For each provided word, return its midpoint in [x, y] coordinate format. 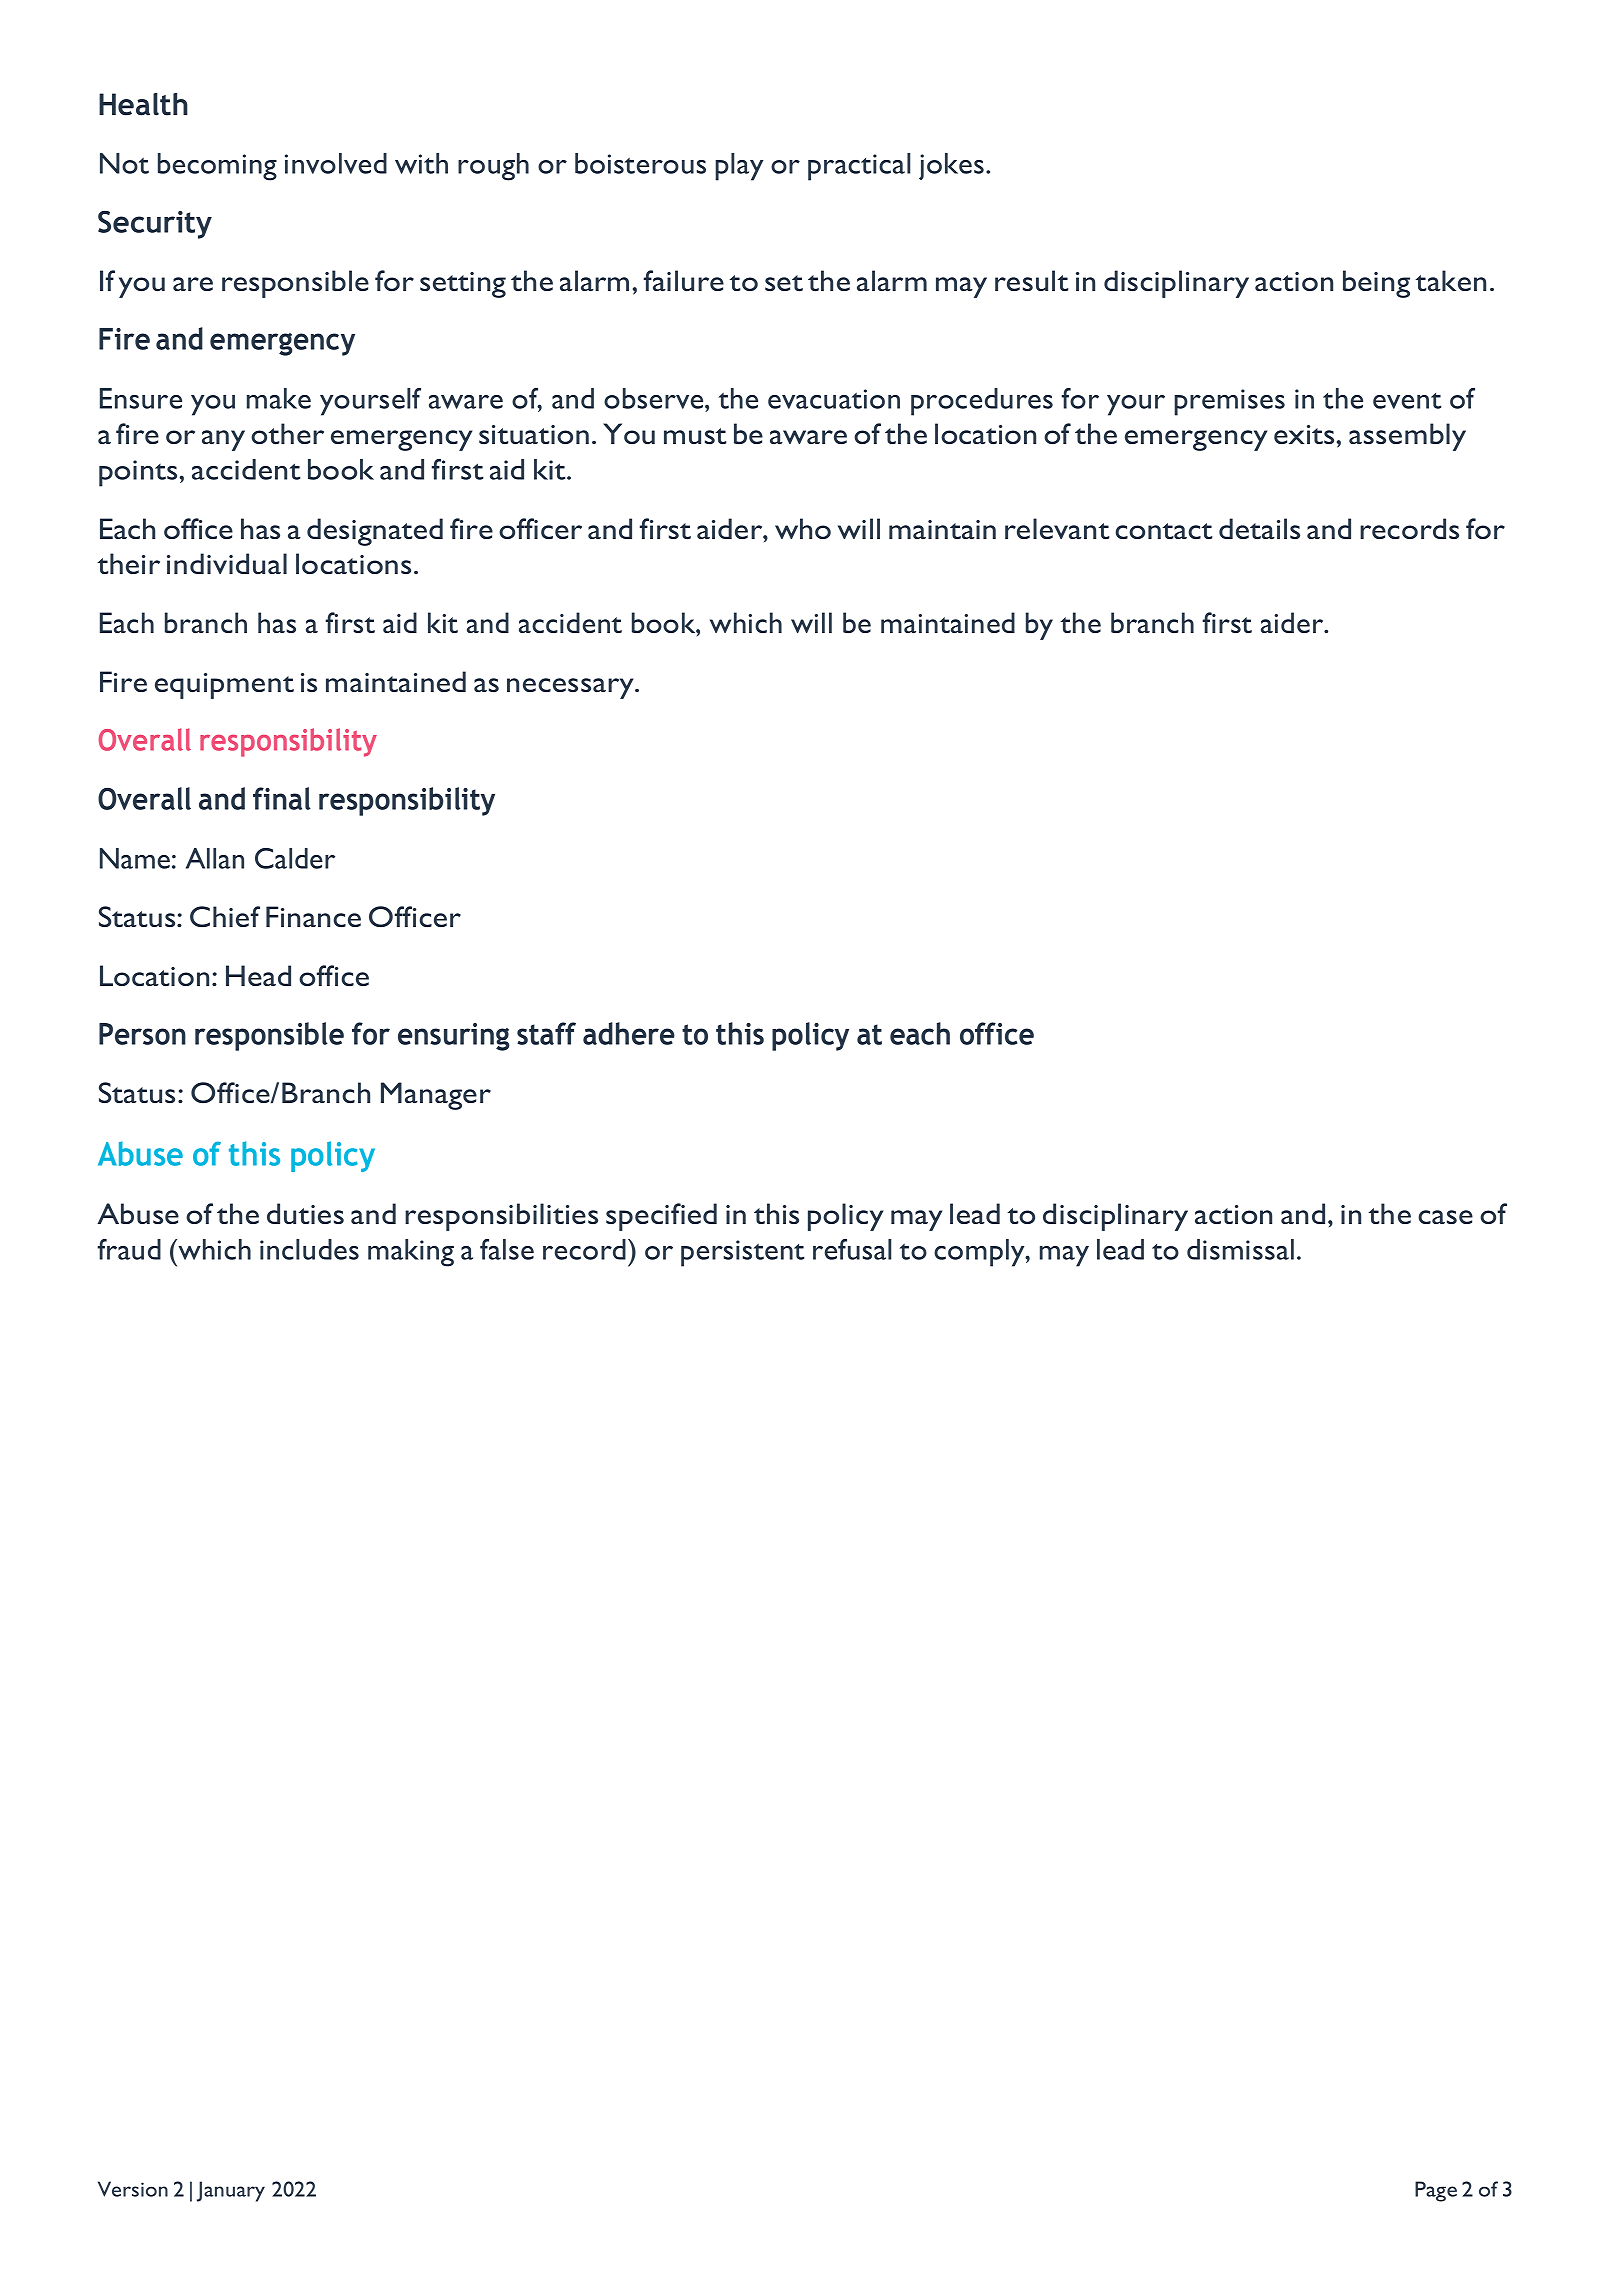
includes [309, 1249]
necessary [571, 688]
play [739, 167]
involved [336, 163]
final [282, 798]
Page [1436, 2191]
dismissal [1240, 1249]
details [1259, 528]
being [1376, 284]
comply [980, 1253]
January [231, 2191]
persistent [742, 1253]
